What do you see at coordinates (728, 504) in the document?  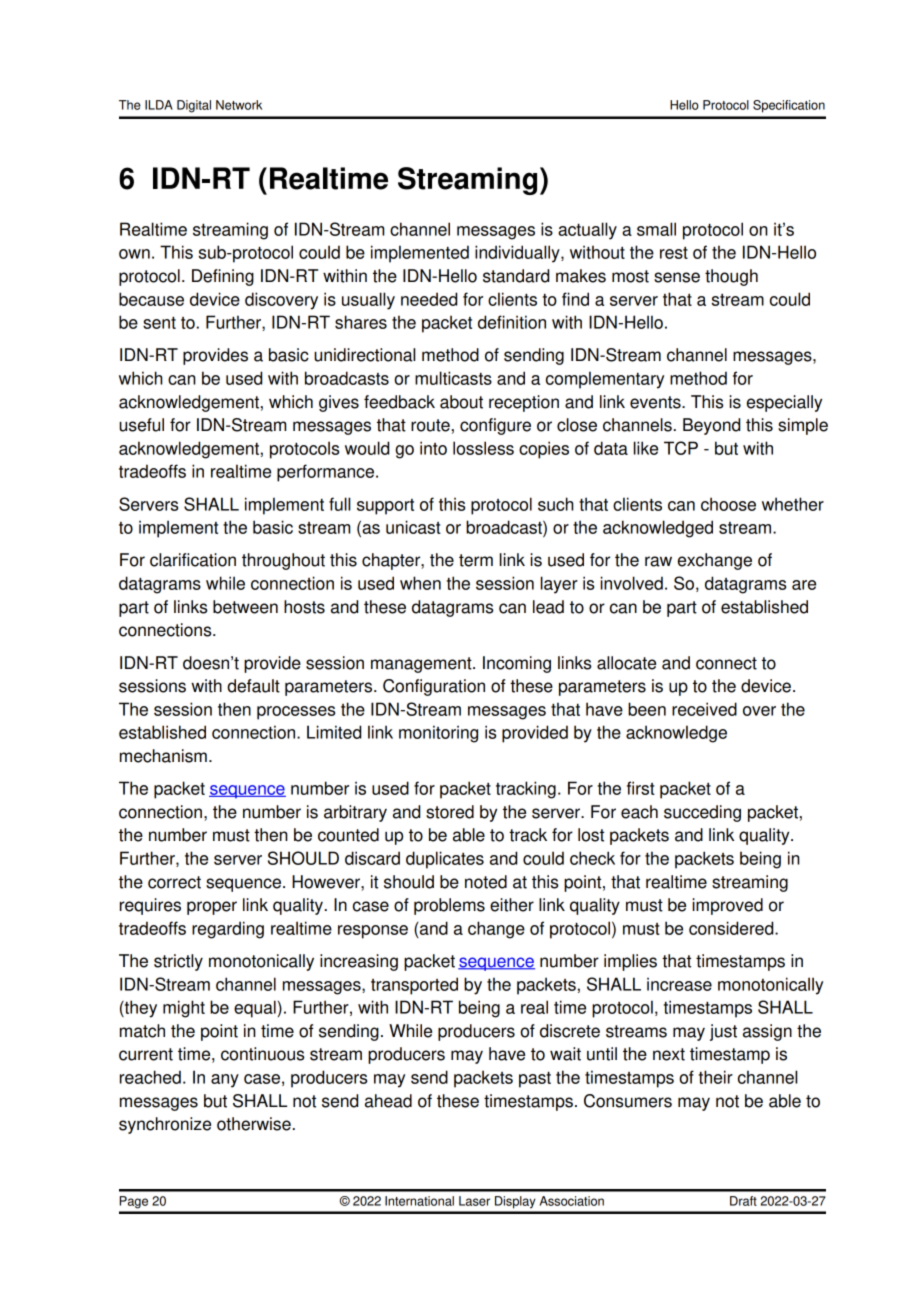 I see `choose` at bounding box center [728, 504].
